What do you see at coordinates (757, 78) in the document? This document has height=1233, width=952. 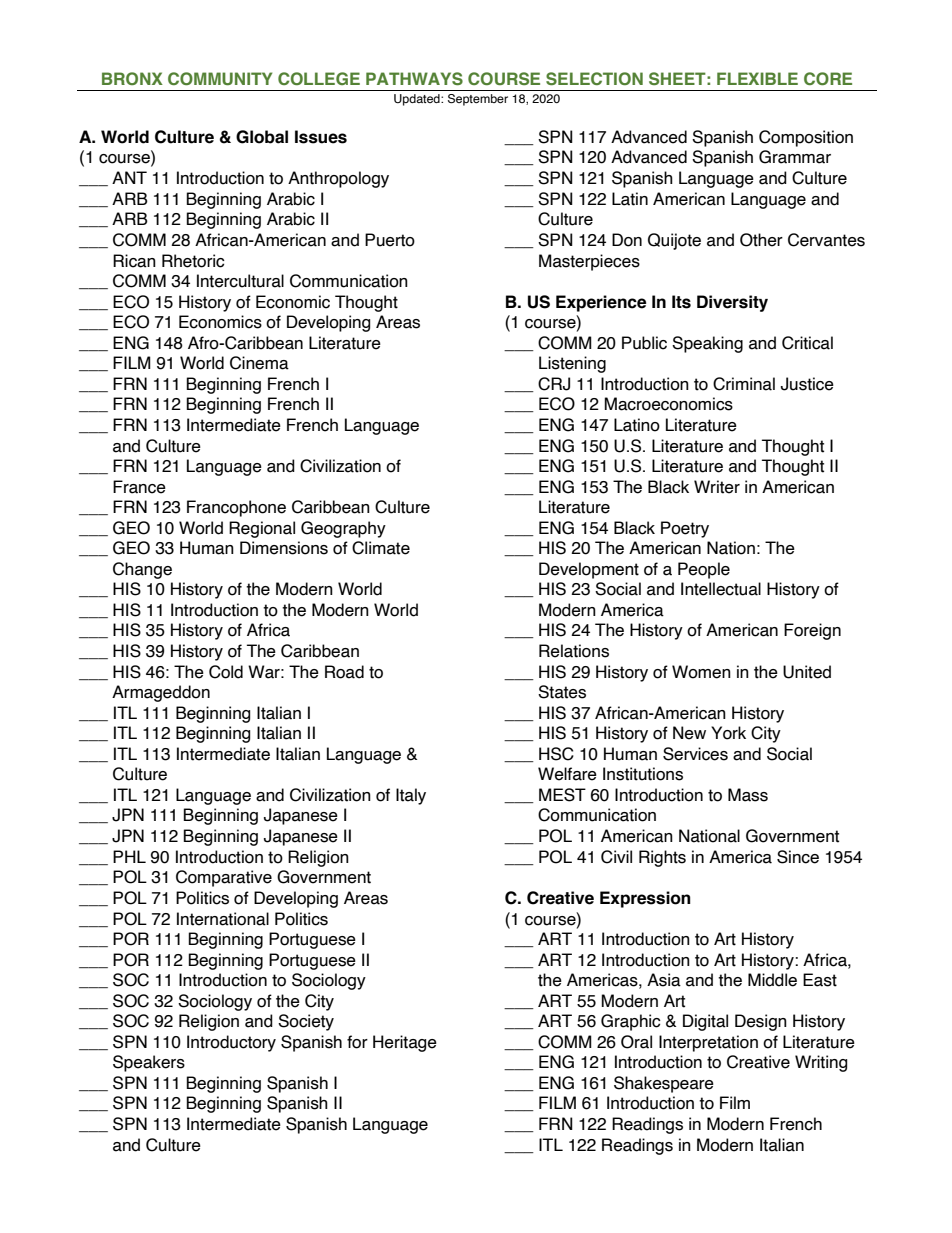 I see `FLEXIBLE` at bounding box center [757, 78].
